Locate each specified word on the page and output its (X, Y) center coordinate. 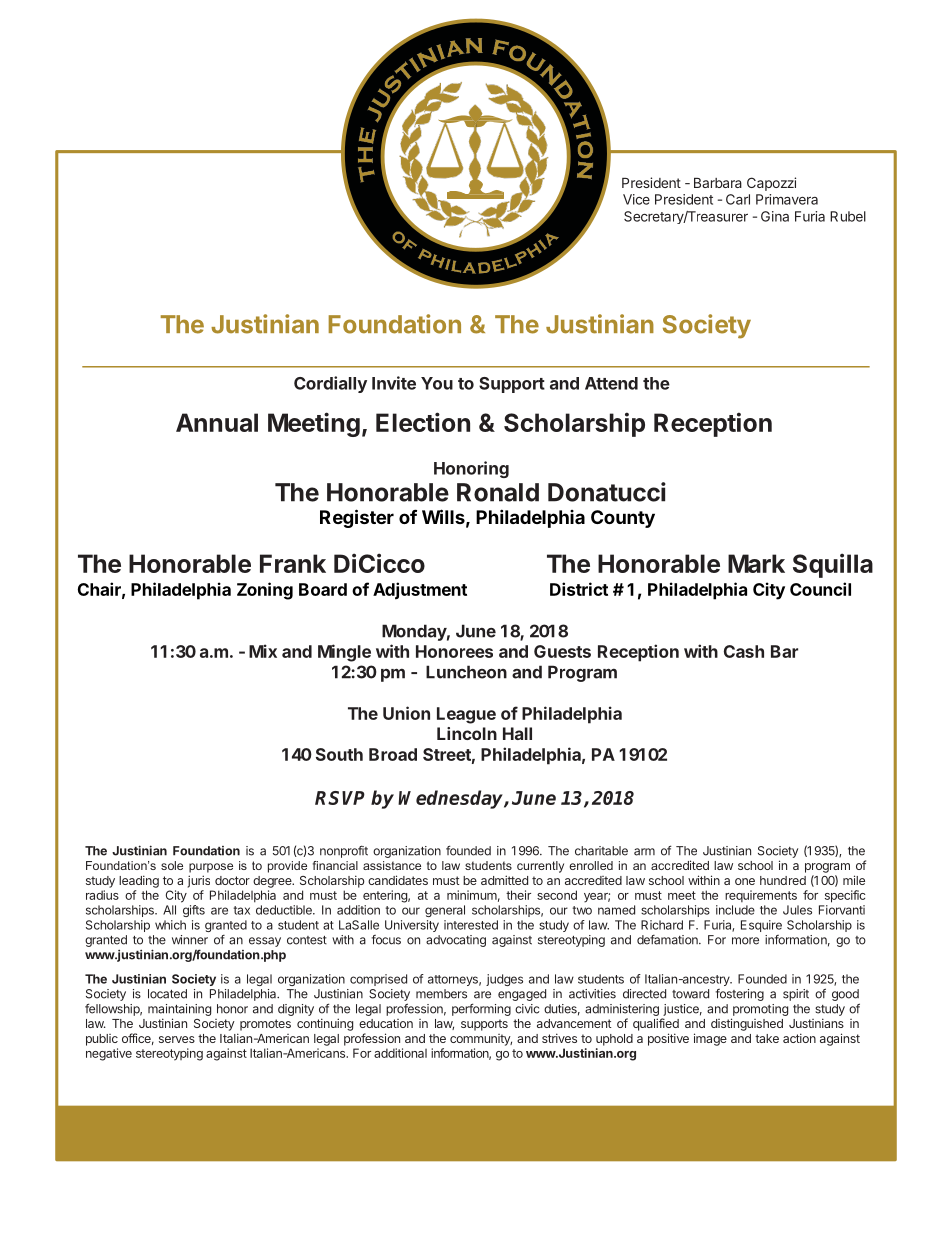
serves (177, 1039)
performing (481, 1009)
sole (172, 865)
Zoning (265, 591)
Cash (744, 651)
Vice (636, 199)
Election (423, 422)
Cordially (330, 384)
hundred (783, 880)
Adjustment (420, 591)
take (767, 1038)
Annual (217, 422)
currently (540, 867)
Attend (611, 383)
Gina (775, 216)
